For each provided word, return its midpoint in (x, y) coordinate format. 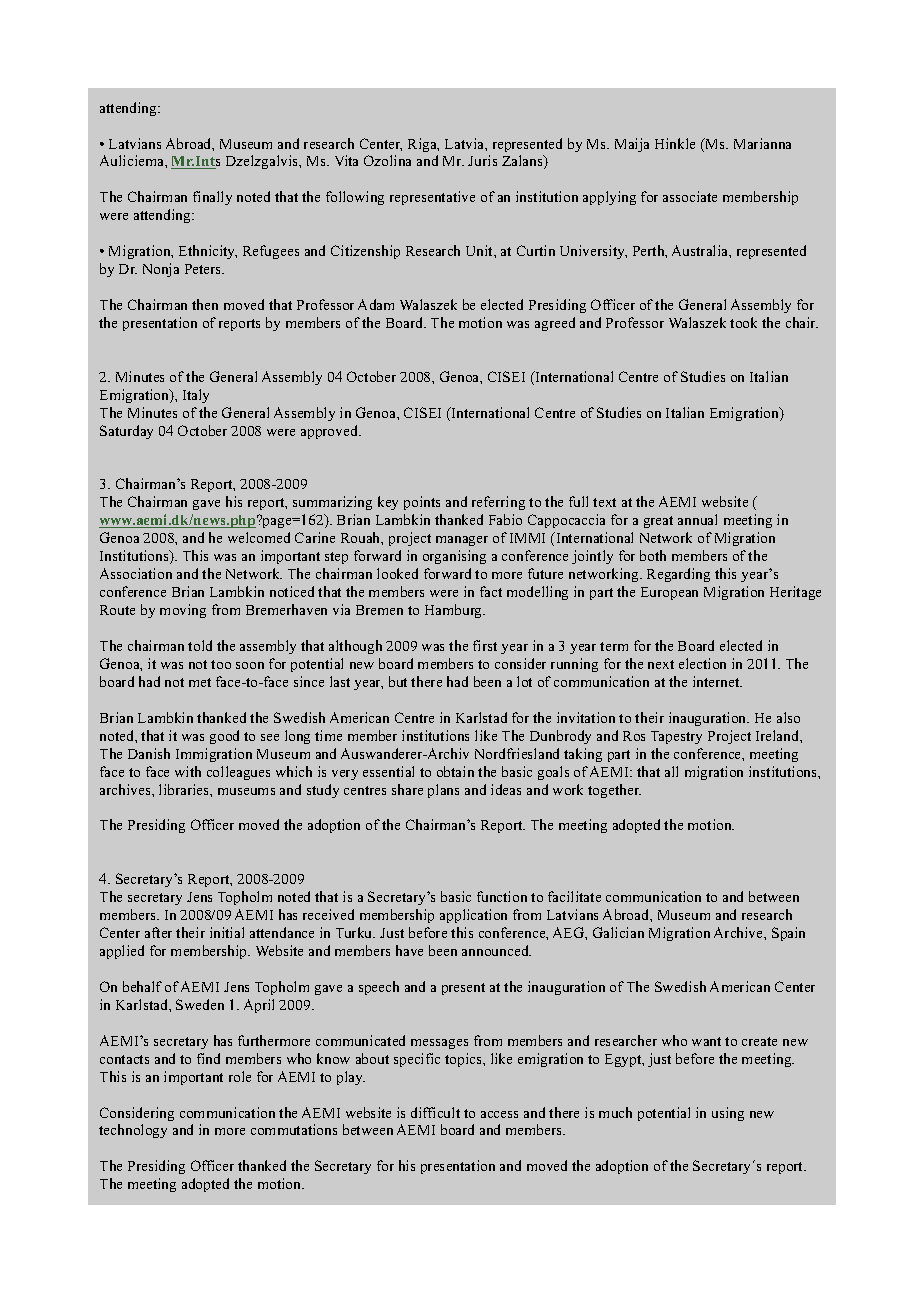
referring (498, 503)
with (188, 771)
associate (690, 196)
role (240, 1076)
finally (212, 198)
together (614, 791)
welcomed (259, 537)
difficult (435, 1112)
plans (443, 791)
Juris (482, 160)
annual (697, 519)
